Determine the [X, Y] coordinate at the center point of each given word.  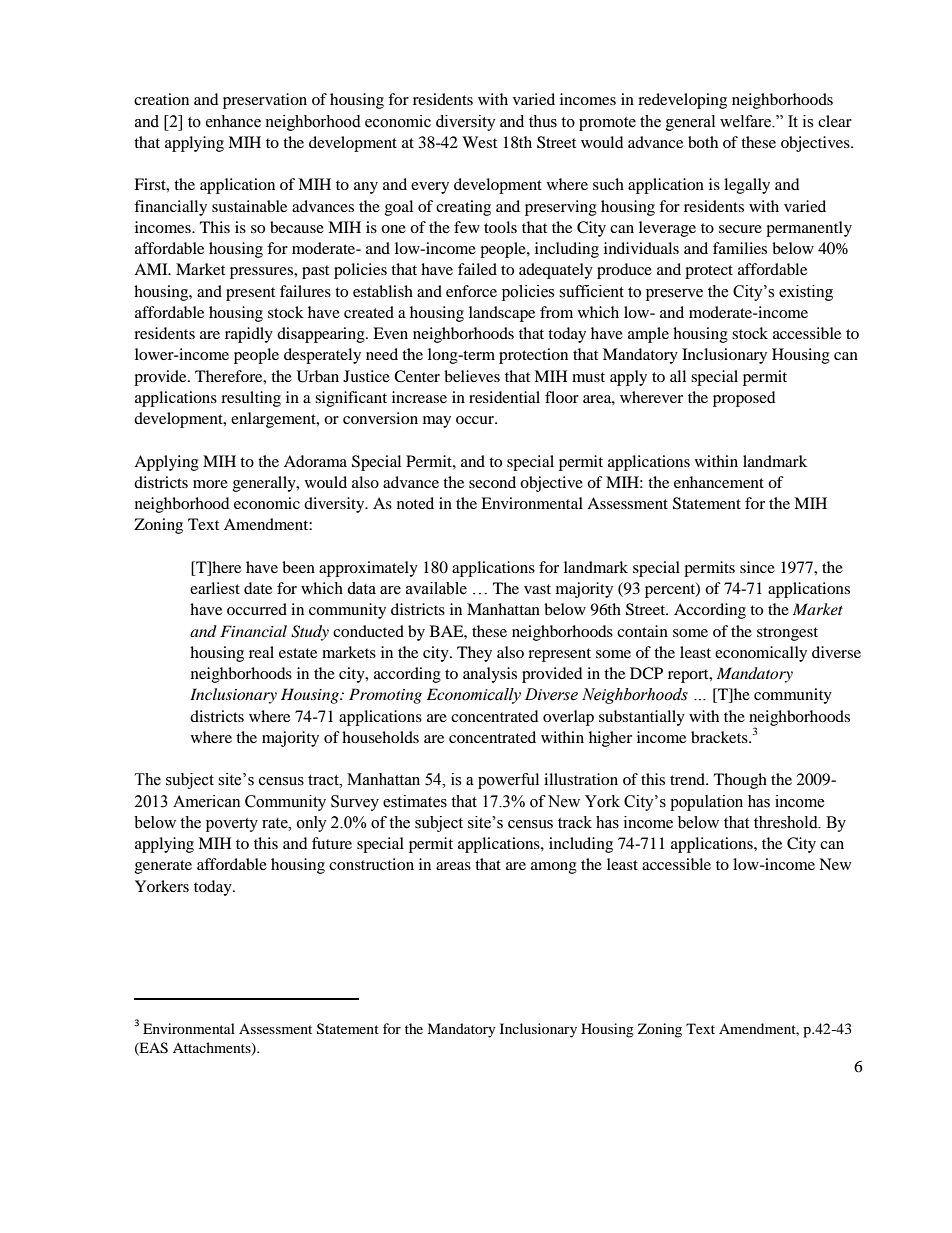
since [757, 567]
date [258, 588]
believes [472, 376]
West [479, 142]
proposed [744, 399]
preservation [265, 101]
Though [740, 781]
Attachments [213, 1048]
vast [537, 589]
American [206, 801]
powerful [508, 781]
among [554, 868]
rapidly [249, 335]
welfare [746, 121]
